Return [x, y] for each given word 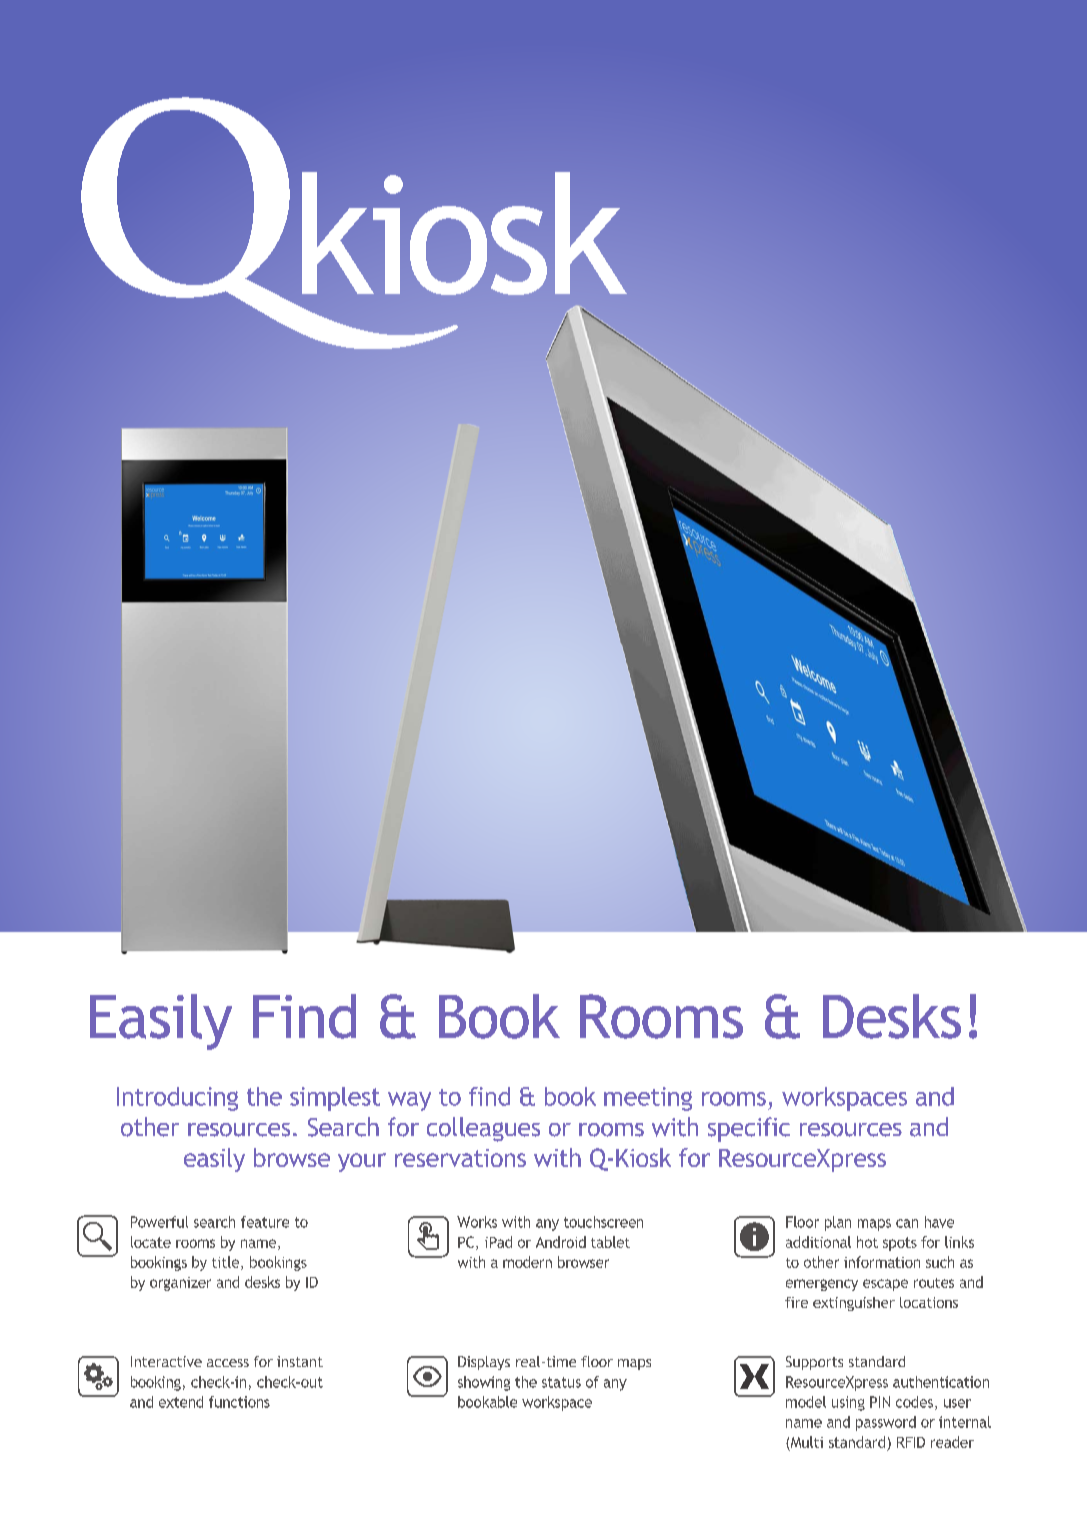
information [882, 1262]
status [561, 1382]
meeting [648, 1099]
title [227, 1263]
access [228, 1363]
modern [527, 1262]
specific [749, 1129]
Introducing [177, 1099]
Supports [814, 1363]
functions [239, 1402]
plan [838, 1223]
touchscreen [603, 1222]
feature [265, 1222]
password [886, 1423]
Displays [484, 1363]
